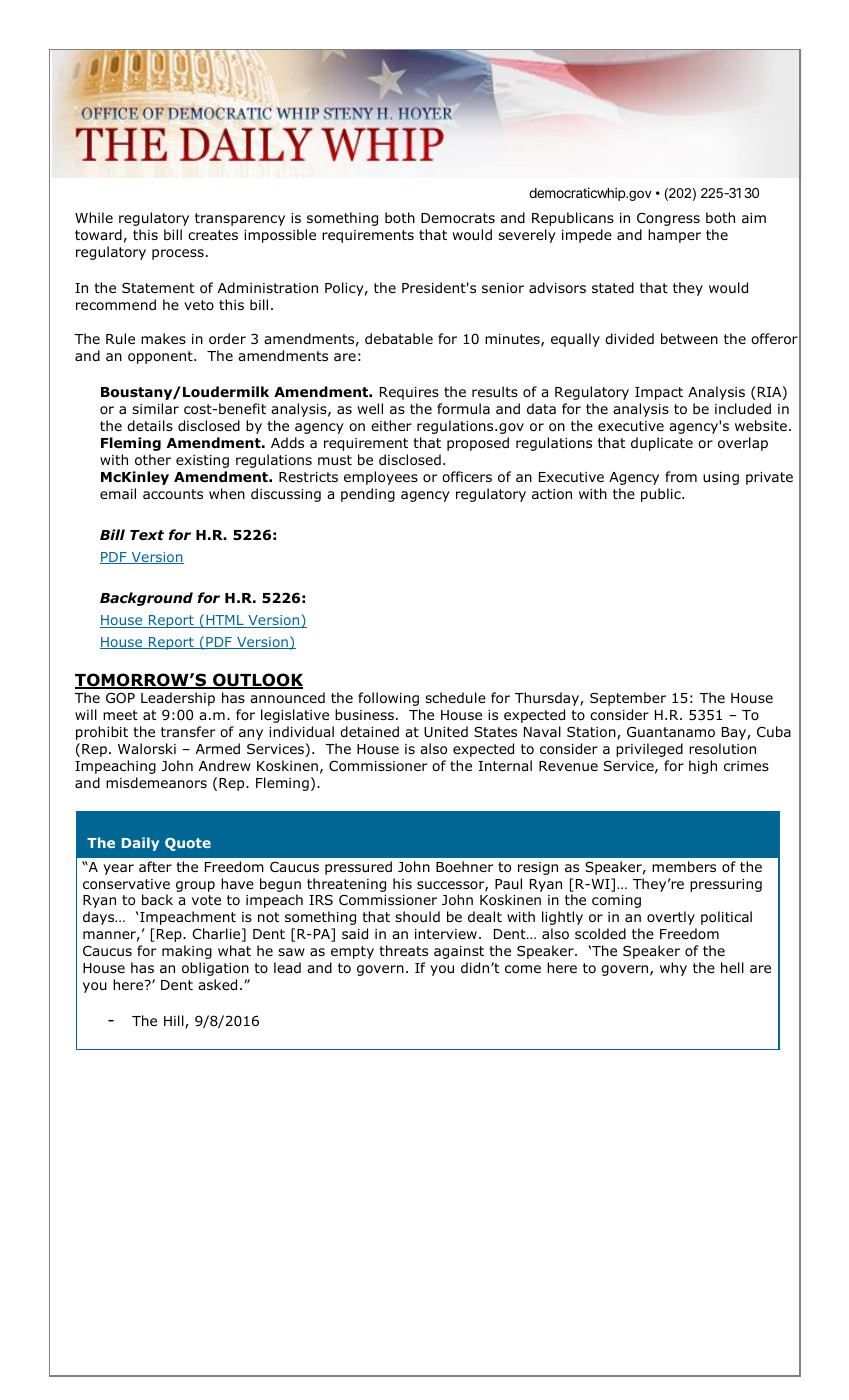 This page has height=1400, width=849. What do you see at coordinates (150, 426) in the page?
I see `details` at bounding box center [150, 426].
